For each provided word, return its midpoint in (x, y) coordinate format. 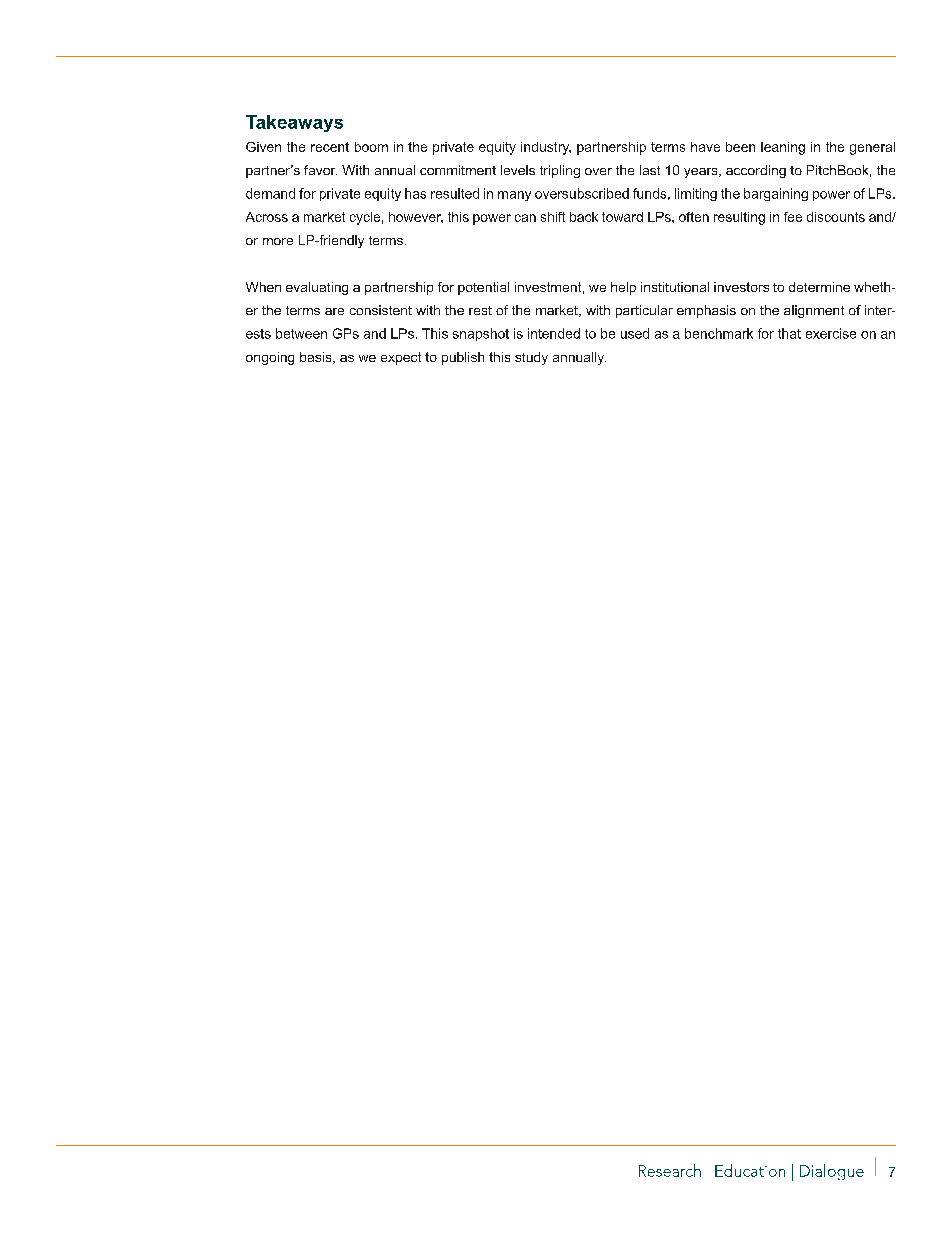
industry (546, 148)
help (623, 288)
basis (317, 358)
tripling (560, 171)
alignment (814, 311)
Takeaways (294, 123)
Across (267, 217)
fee (793, 217)
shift (553, 217)
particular (644, 311)
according (756, 171)
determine (819, 287)
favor (320, 170)
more (278, 241)
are (334, 311)
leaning (783, 148)
